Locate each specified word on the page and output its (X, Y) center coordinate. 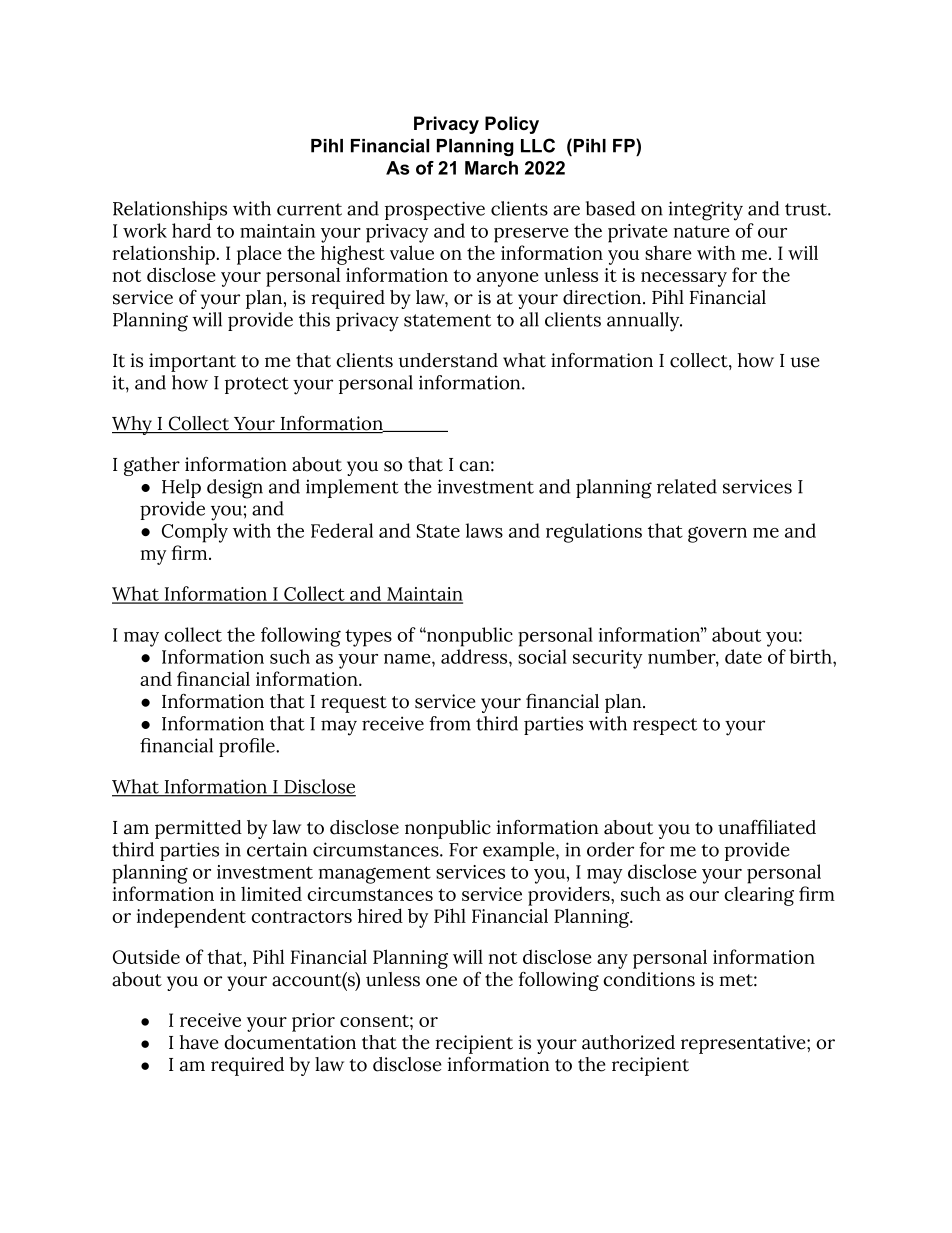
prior (313, 1022)
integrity (705, 211)
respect (665, 726)
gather (152, 466)
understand (448, 360)
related (687, 486)
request (354, 704)
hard (191, 230)
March (491, 168)
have (199, 1042)
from (450, 723)
